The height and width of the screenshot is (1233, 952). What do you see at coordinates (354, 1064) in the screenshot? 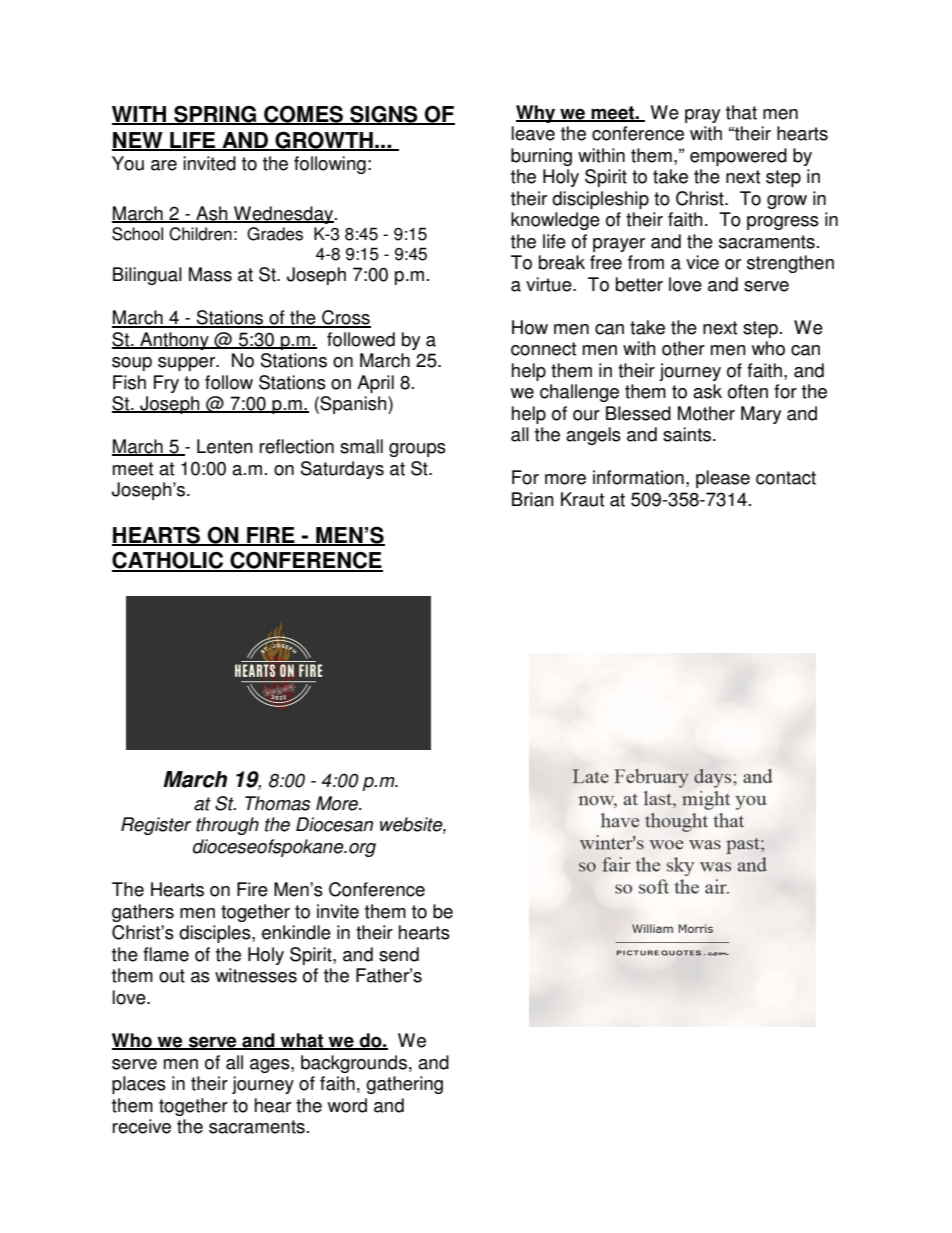
I see `backgrounds` at bounding box center [354, 1064].
